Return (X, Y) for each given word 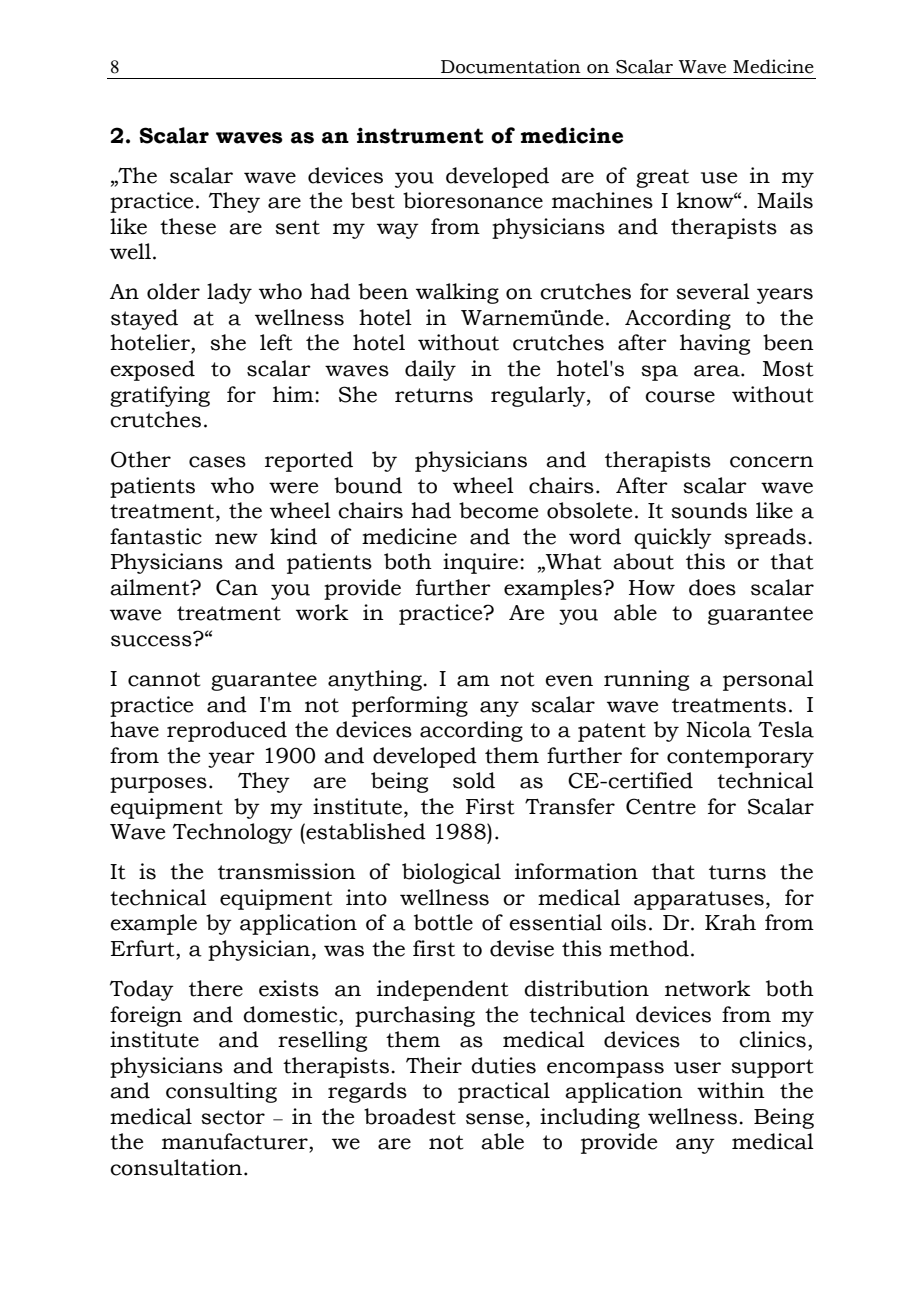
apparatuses (699, 900)
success (152, 640)
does (712, 587)
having (715, 344)
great (662, 178)
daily (430, 370)
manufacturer (236, 1141)
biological (451, 873)
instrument (420, 135)
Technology (233, 833)
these (188, 226)
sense (495, 1119)
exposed (152, 370)
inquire (482, 563)
